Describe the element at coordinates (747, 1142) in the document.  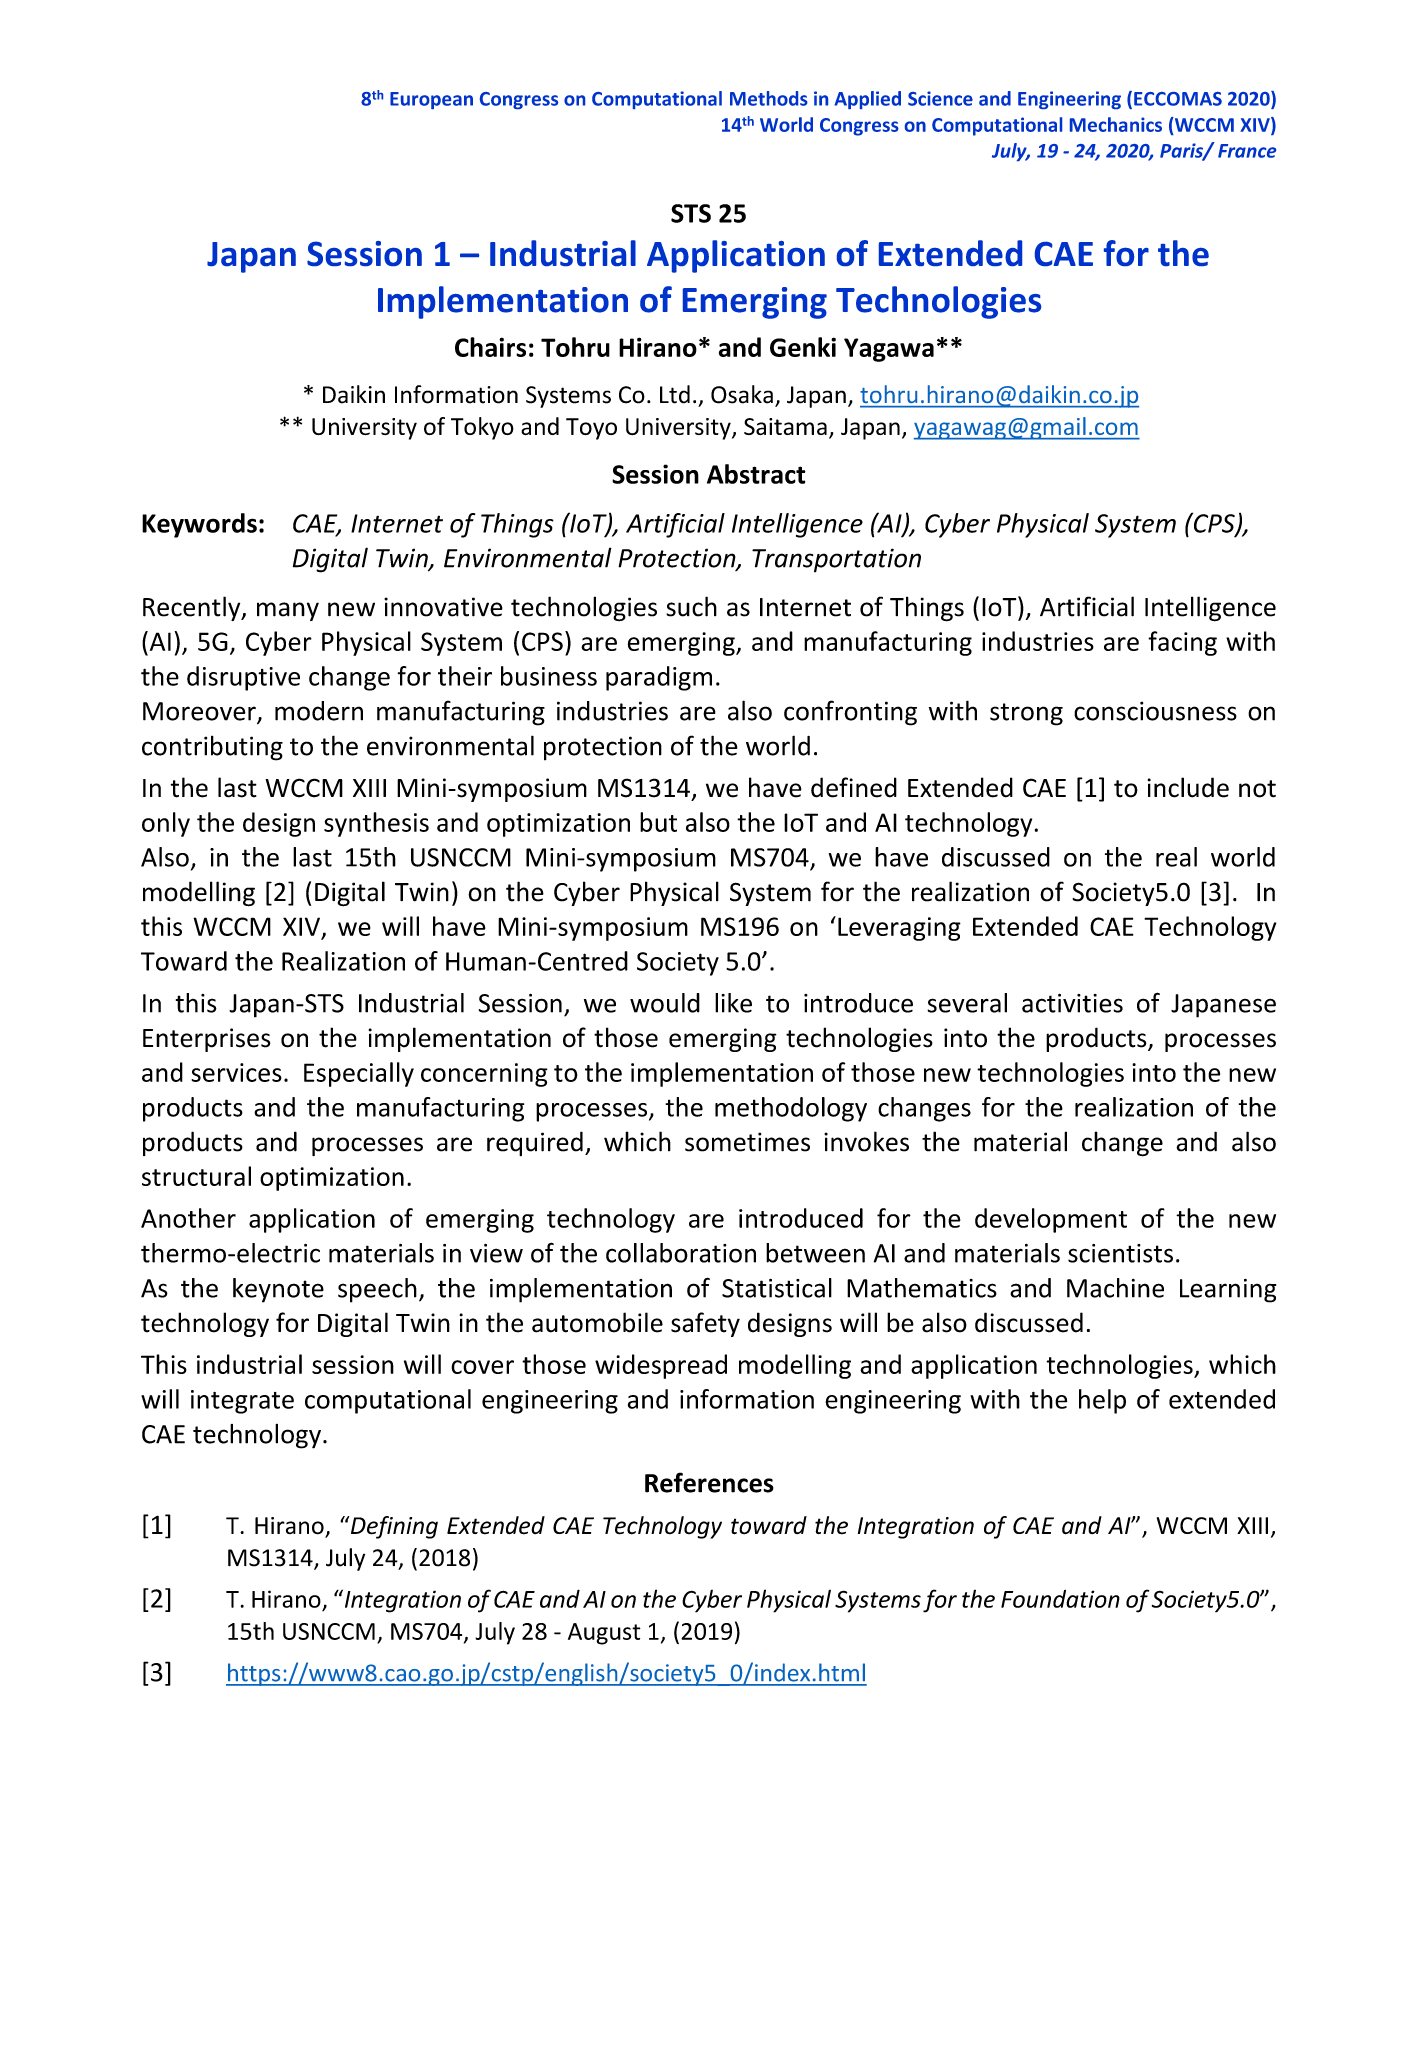
I see `sometimes` at that location.
